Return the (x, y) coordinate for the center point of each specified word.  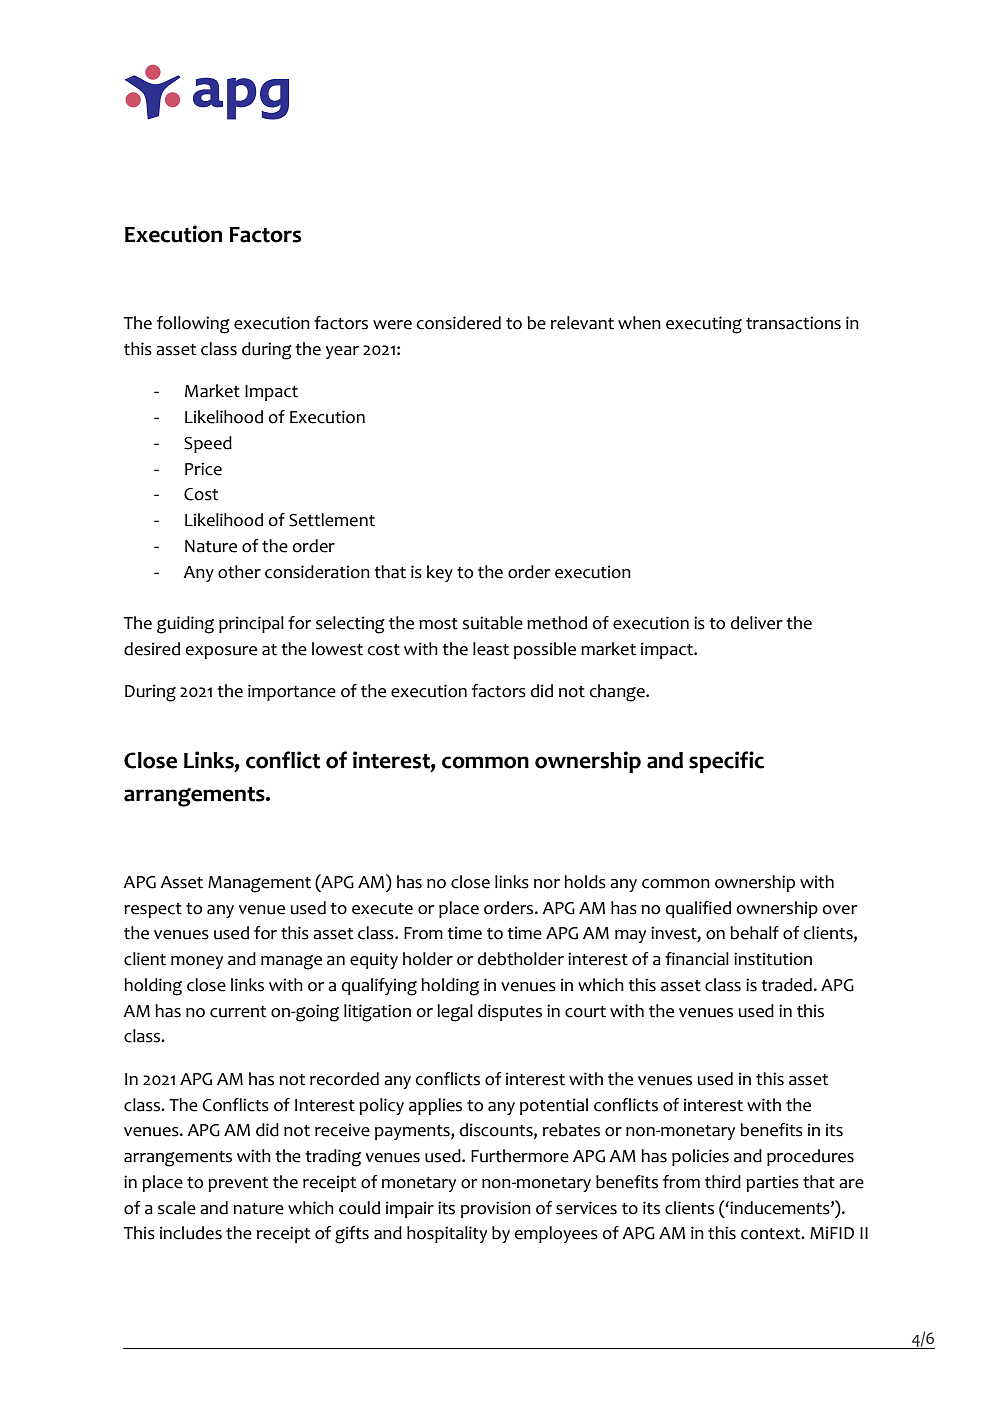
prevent (238, 1184)
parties (772, 1183)
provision (496, 1209)
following (193, 325)
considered (458, 323)
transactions (793, 323)
